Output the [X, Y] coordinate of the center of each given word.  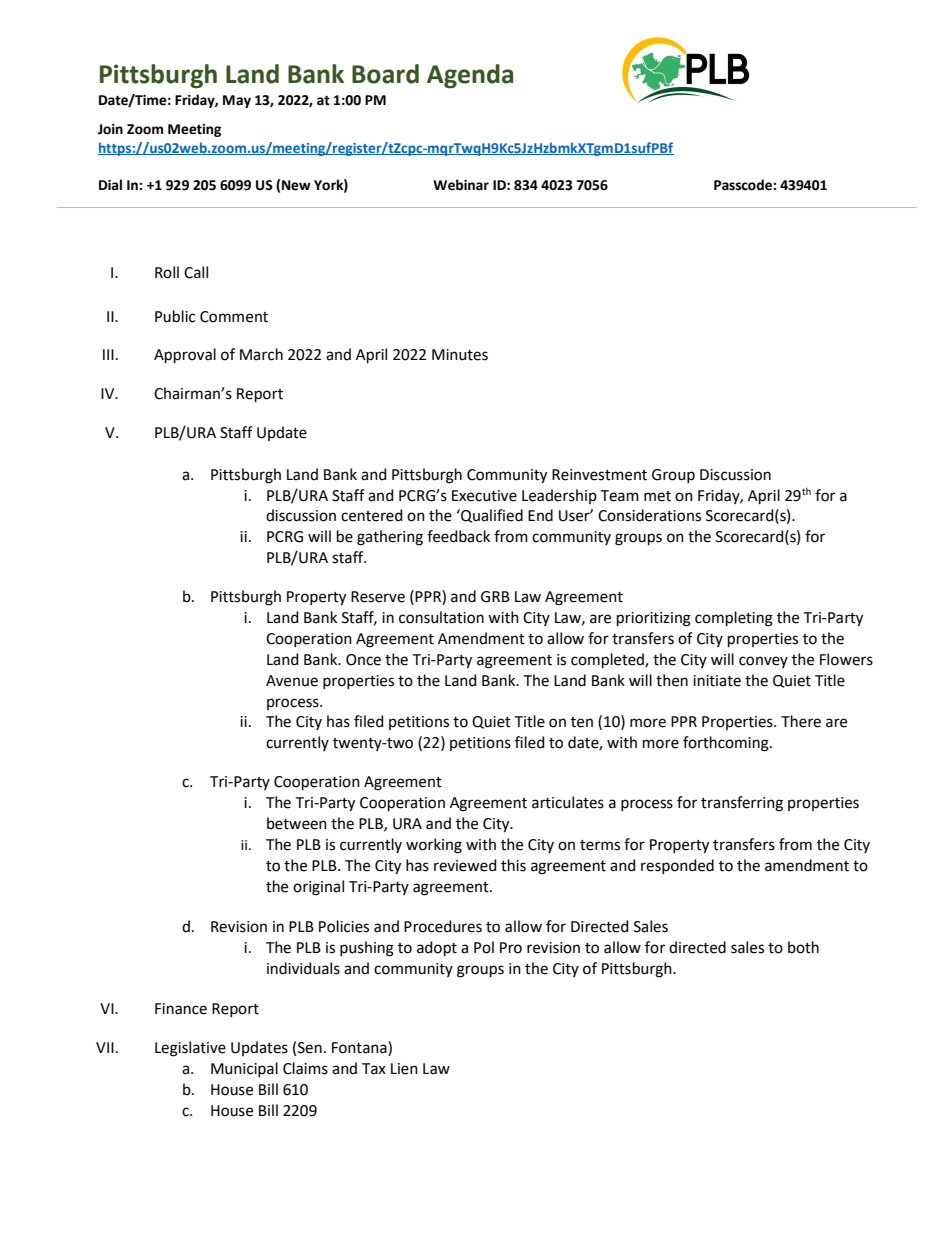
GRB [495, 597]
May [237, 101]
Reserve [378, 597]
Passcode [744, 185]
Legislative [190, 1049]
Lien [404, 1069]
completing [734, 619]
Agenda [470, 76]
